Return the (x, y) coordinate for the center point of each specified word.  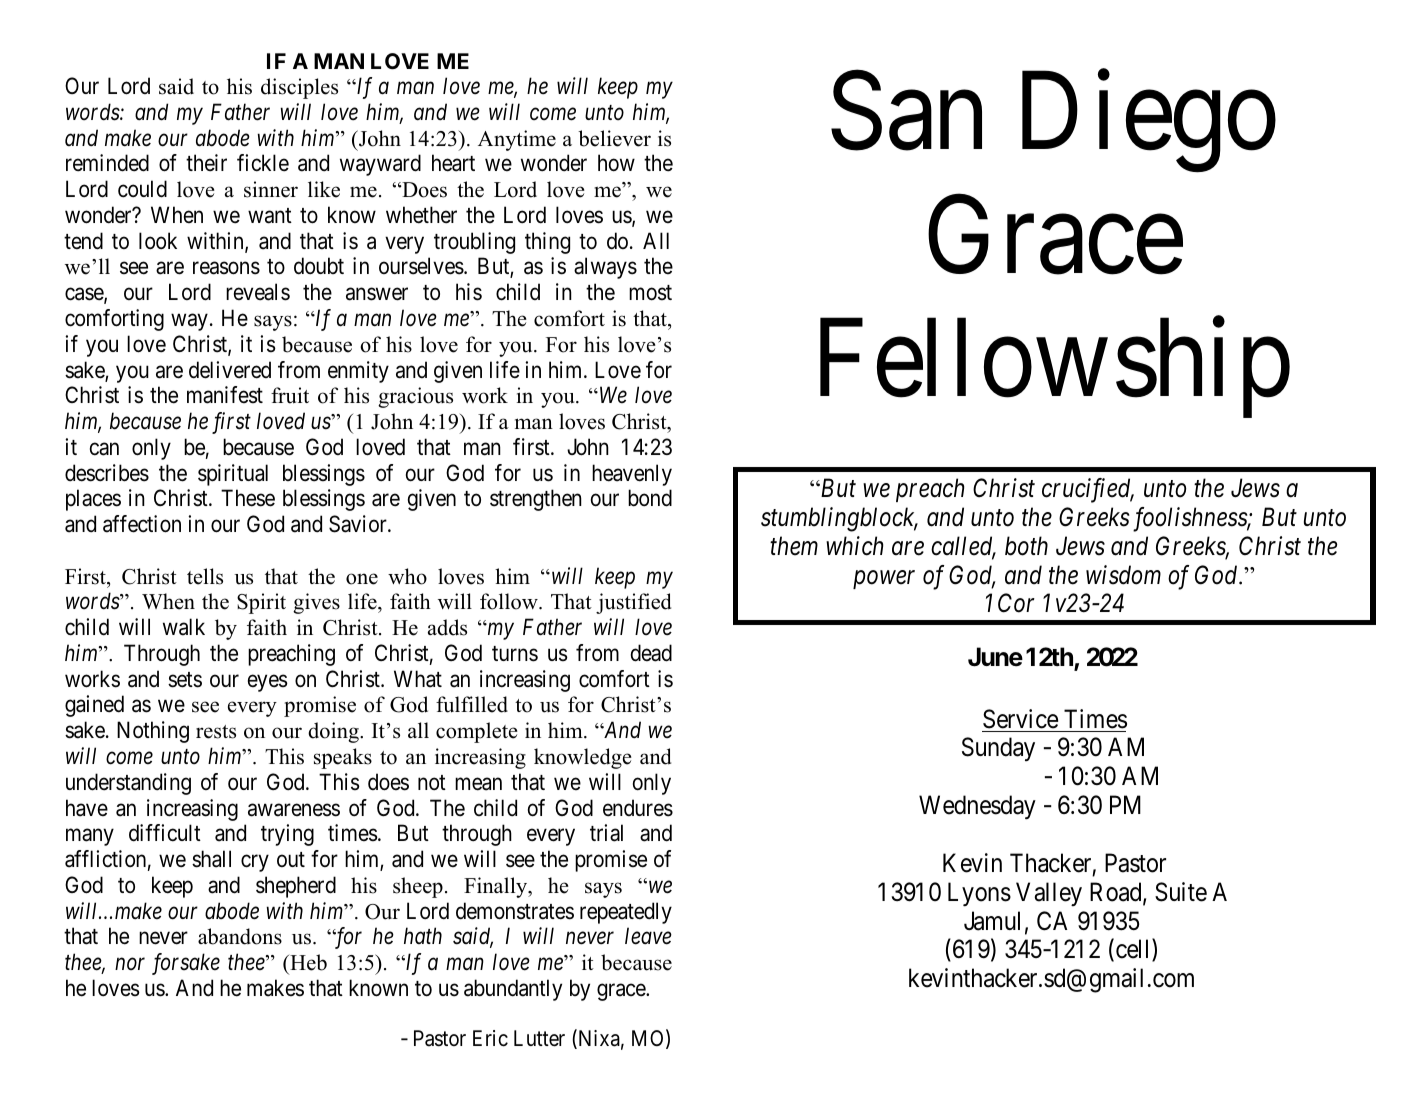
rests (216, 732)
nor (130, 964)
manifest (225, 395)
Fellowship (1055, 369)
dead (651, 653)
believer (614, 138)
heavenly (632, 475)
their (206, 163)
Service (1020, 719)
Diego (1149, 123)
